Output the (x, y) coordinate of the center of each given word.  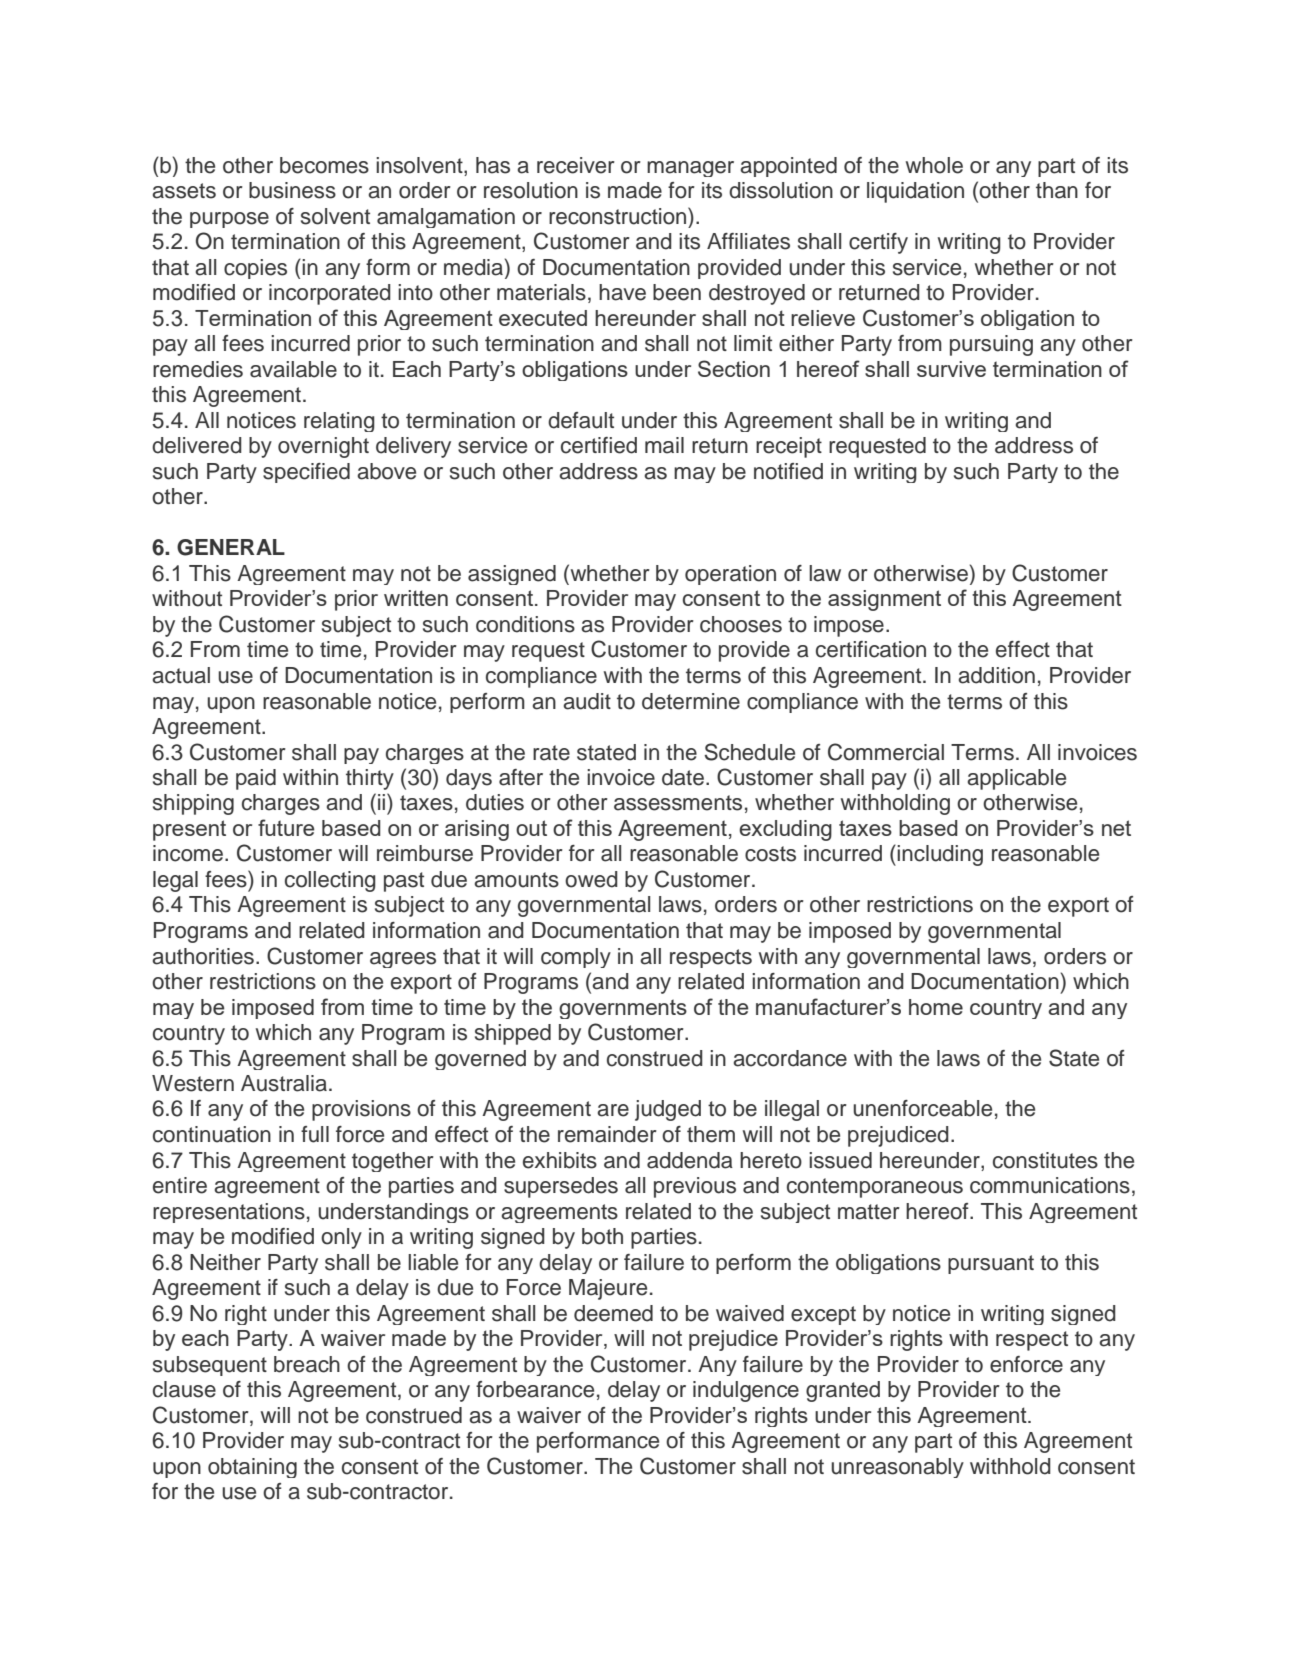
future (286, 827)
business (292, 190)
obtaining (252, 1468)
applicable (1016, 779)
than (1057, 190)
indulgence (746, 1391)
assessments (678, 803)
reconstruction (619, 216)
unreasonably (897, 1468)
